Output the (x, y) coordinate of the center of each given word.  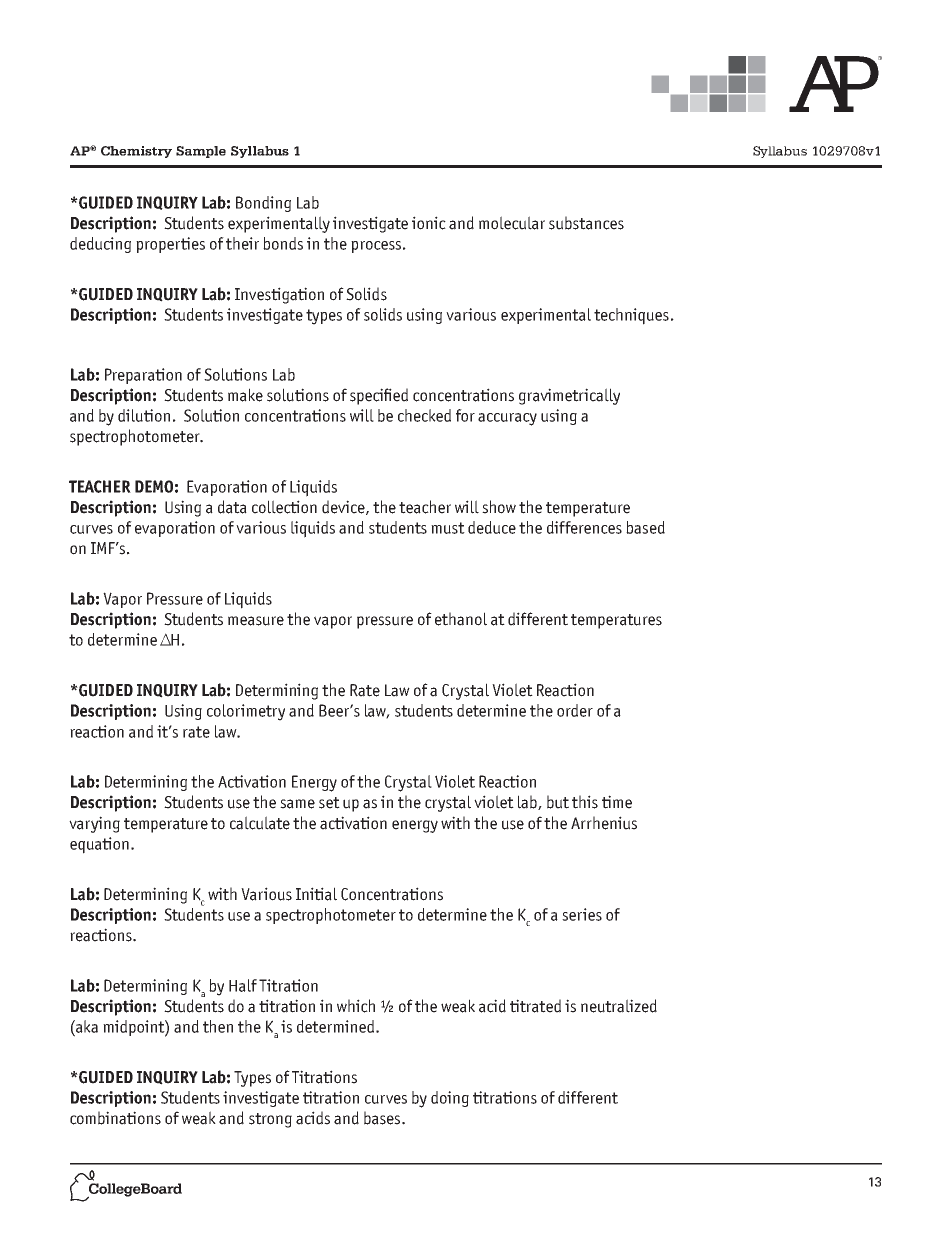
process (376, 247)
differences (584, 527)
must (448, 528)
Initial (316, 894)
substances (586, 223)
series (582, 914)
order (575, 710)
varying (94, 824)
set (329, 803)
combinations (115, 1118)
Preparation (143, 376)
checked (424, 415)
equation (99, 845)
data (232, 507)
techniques (631, 316)
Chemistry (136, 152)
